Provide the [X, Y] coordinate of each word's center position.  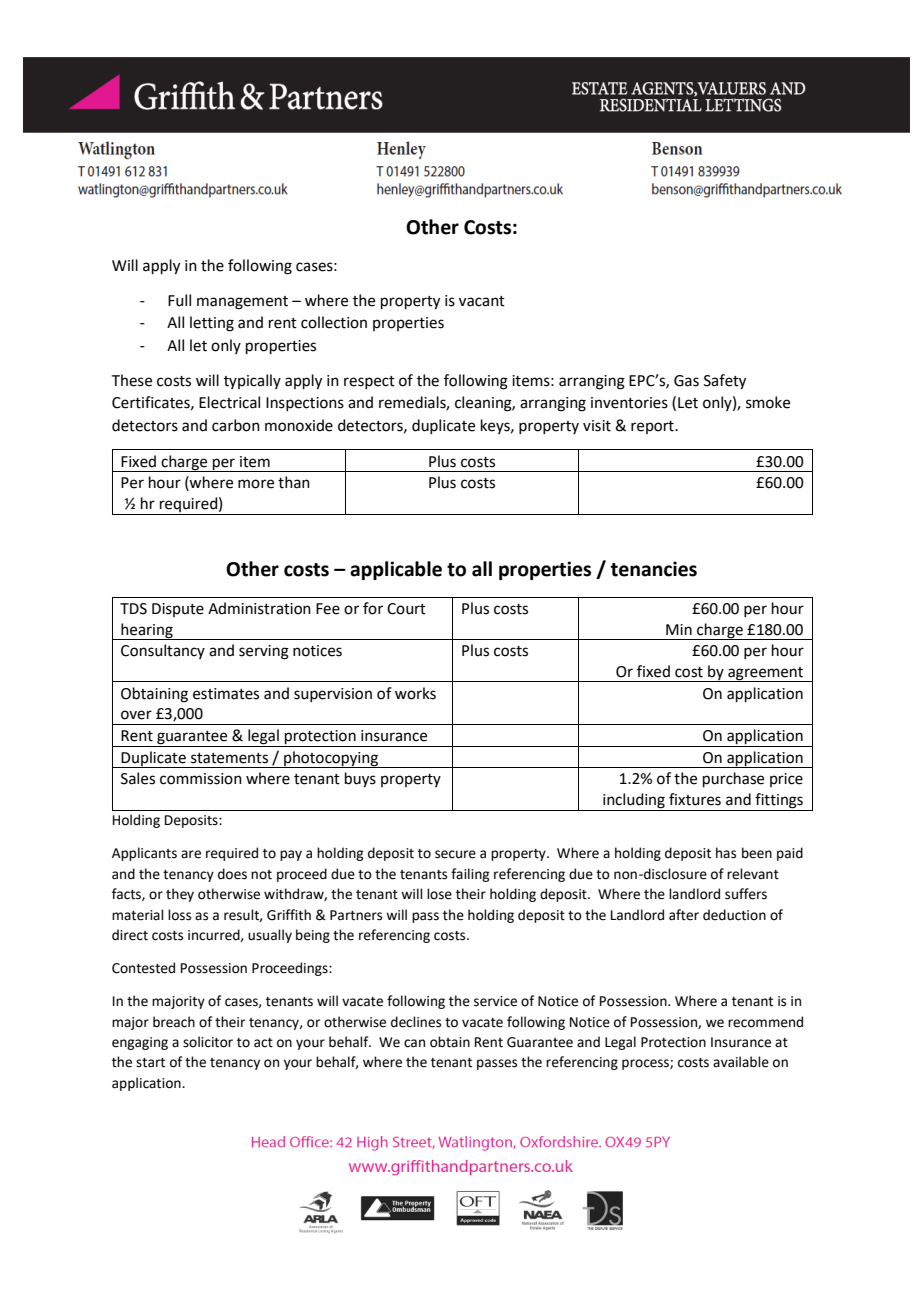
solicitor [208, 1042]
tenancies [654, 569]
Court [406, 609]
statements [229, 758]
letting [212, 324]
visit [597, 426]
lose [439, 894]
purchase [733, 779]
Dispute [178, 610]
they [180, 895]
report [653, 427]
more [256, 484]
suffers [746, 894]
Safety [725, 382]
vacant [482, 301]
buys [360, 780]
